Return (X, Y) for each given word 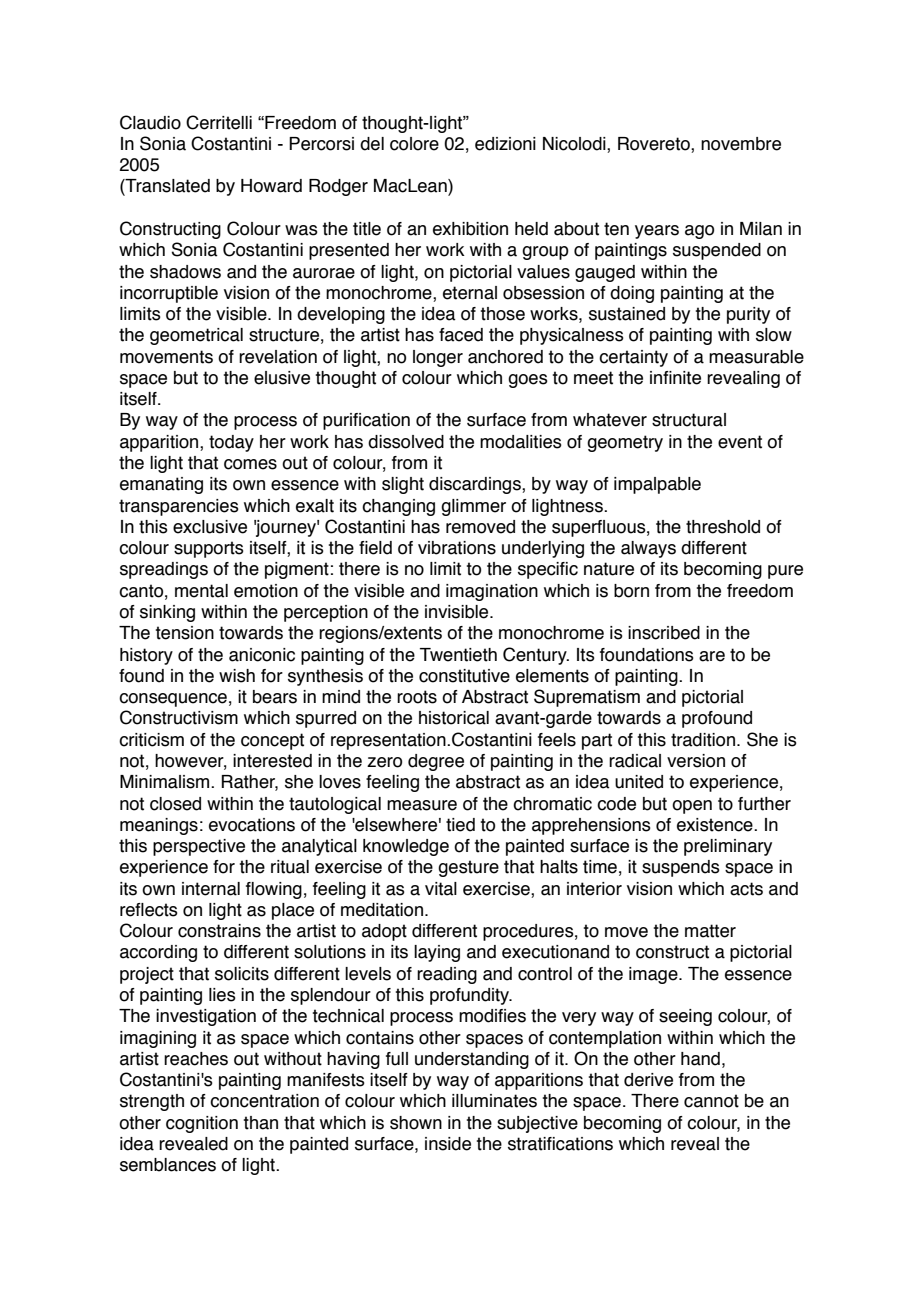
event (740, 442)
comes (250, 464)
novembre (741, 144)
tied (460, 825)
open (692, 807)
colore (414, 144)
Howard (271, 186)
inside (448, 1144)
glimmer (473, 507)
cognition (202, 1124)
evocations (252, 825)
